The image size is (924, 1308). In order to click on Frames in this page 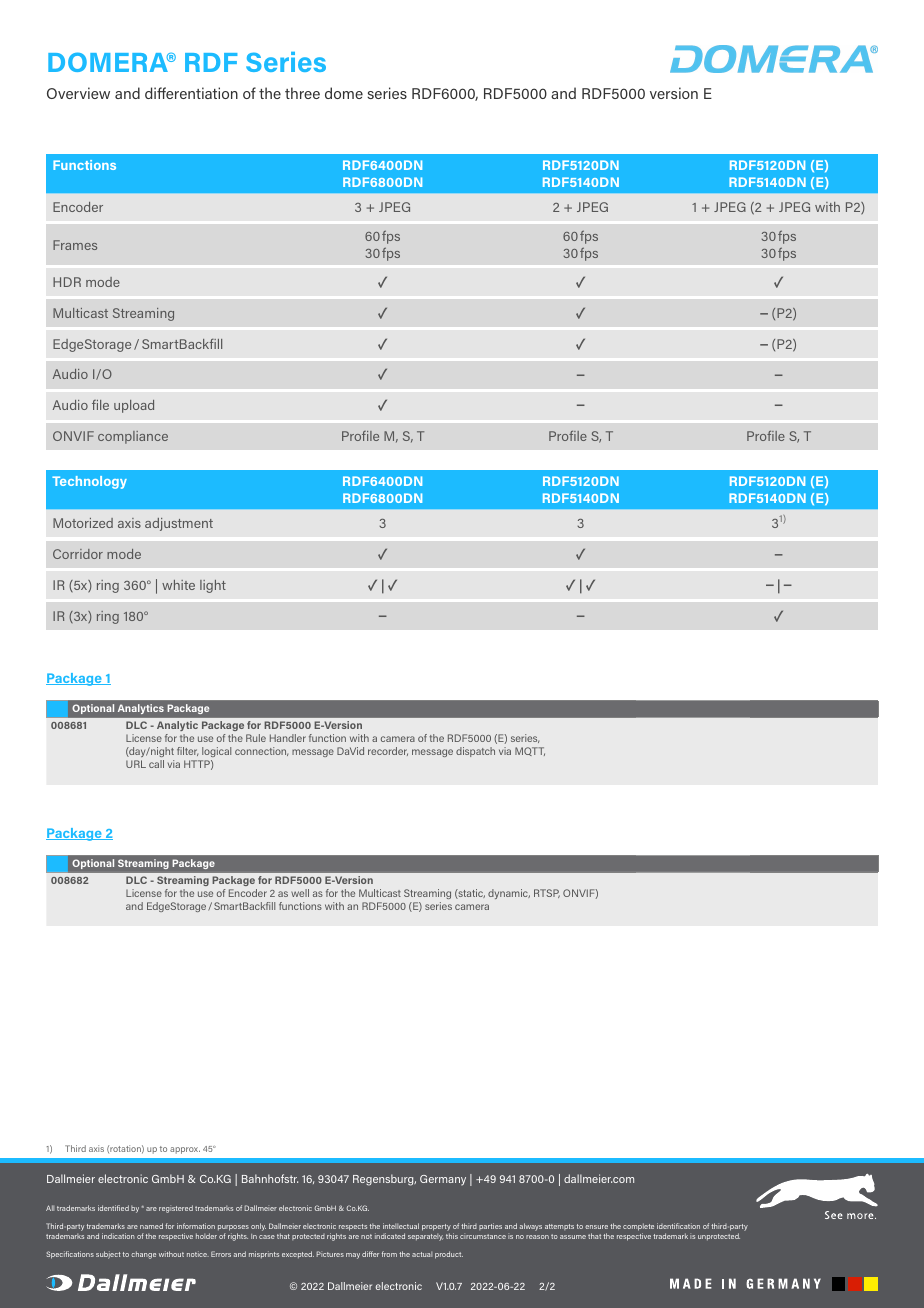, I will do `click(75, 245)`.
